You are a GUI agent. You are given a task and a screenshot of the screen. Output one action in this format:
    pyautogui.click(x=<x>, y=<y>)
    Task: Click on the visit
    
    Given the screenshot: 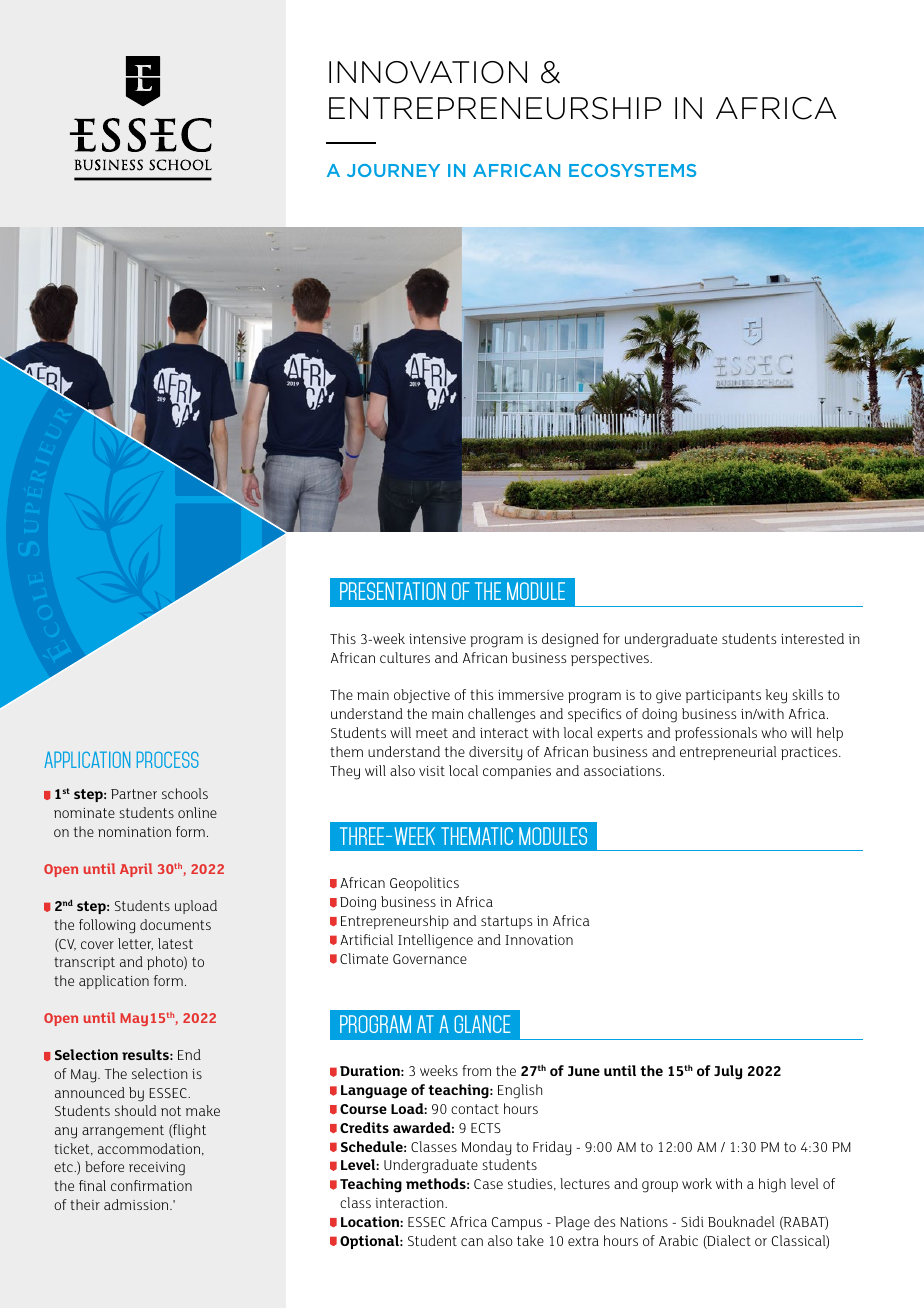 What is the action you would take?
    pyautogui.click(x=432, y=771)
